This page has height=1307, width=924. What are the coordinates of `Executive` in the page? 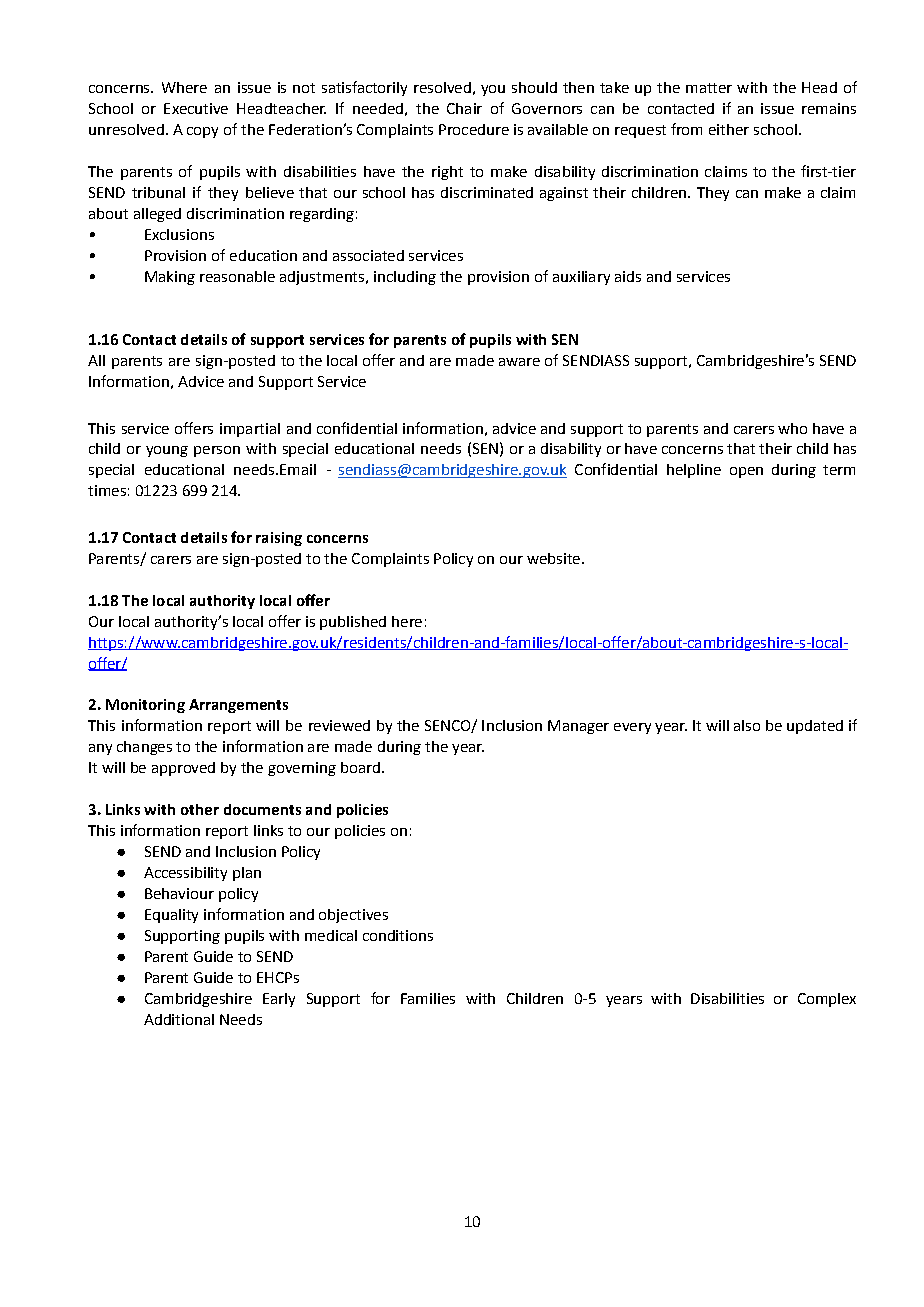 It's located at (196, 108).
